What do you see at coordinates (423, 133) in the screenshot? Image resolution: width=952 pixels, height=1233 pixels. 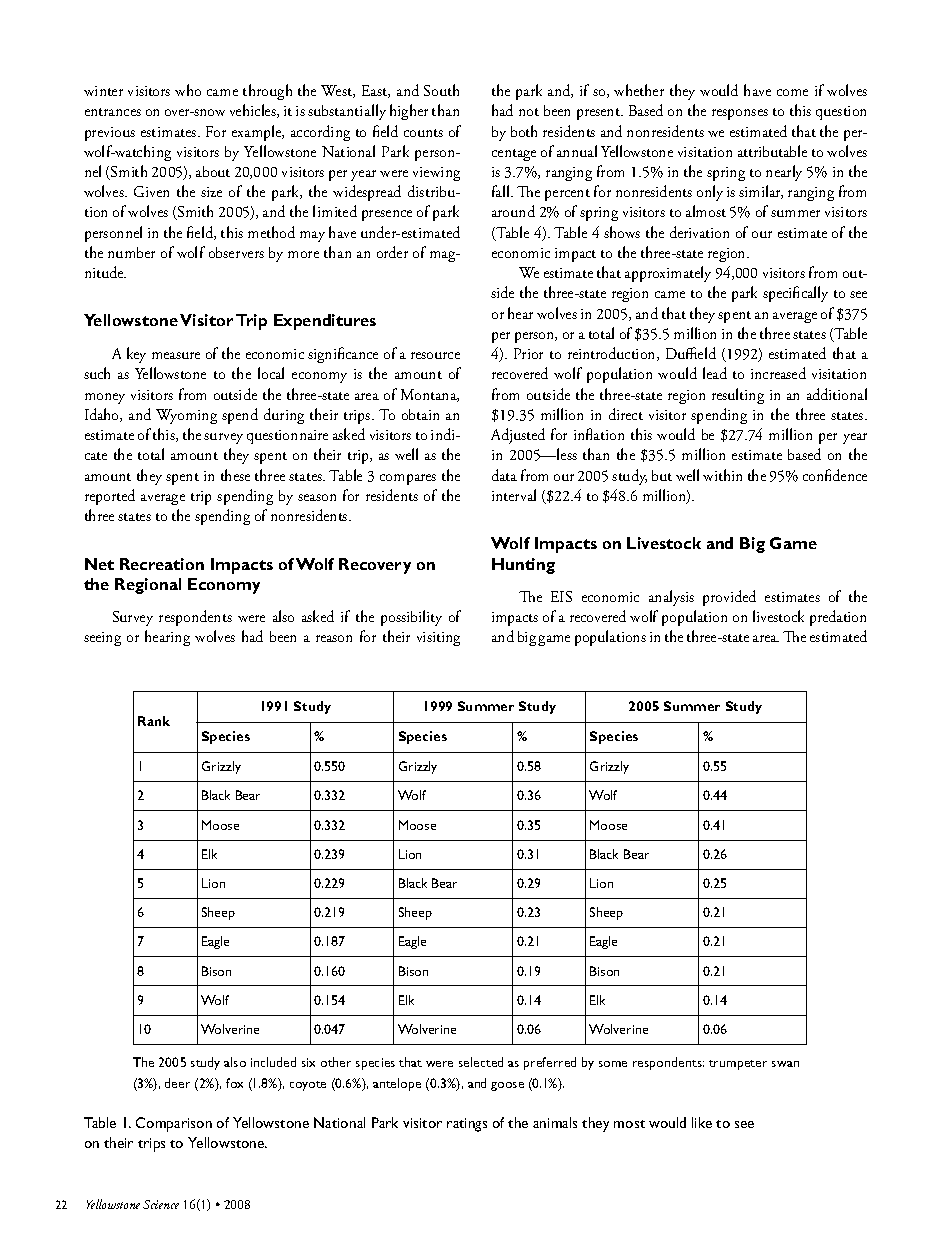 I see `counts` at bounding box center [423, 133].
